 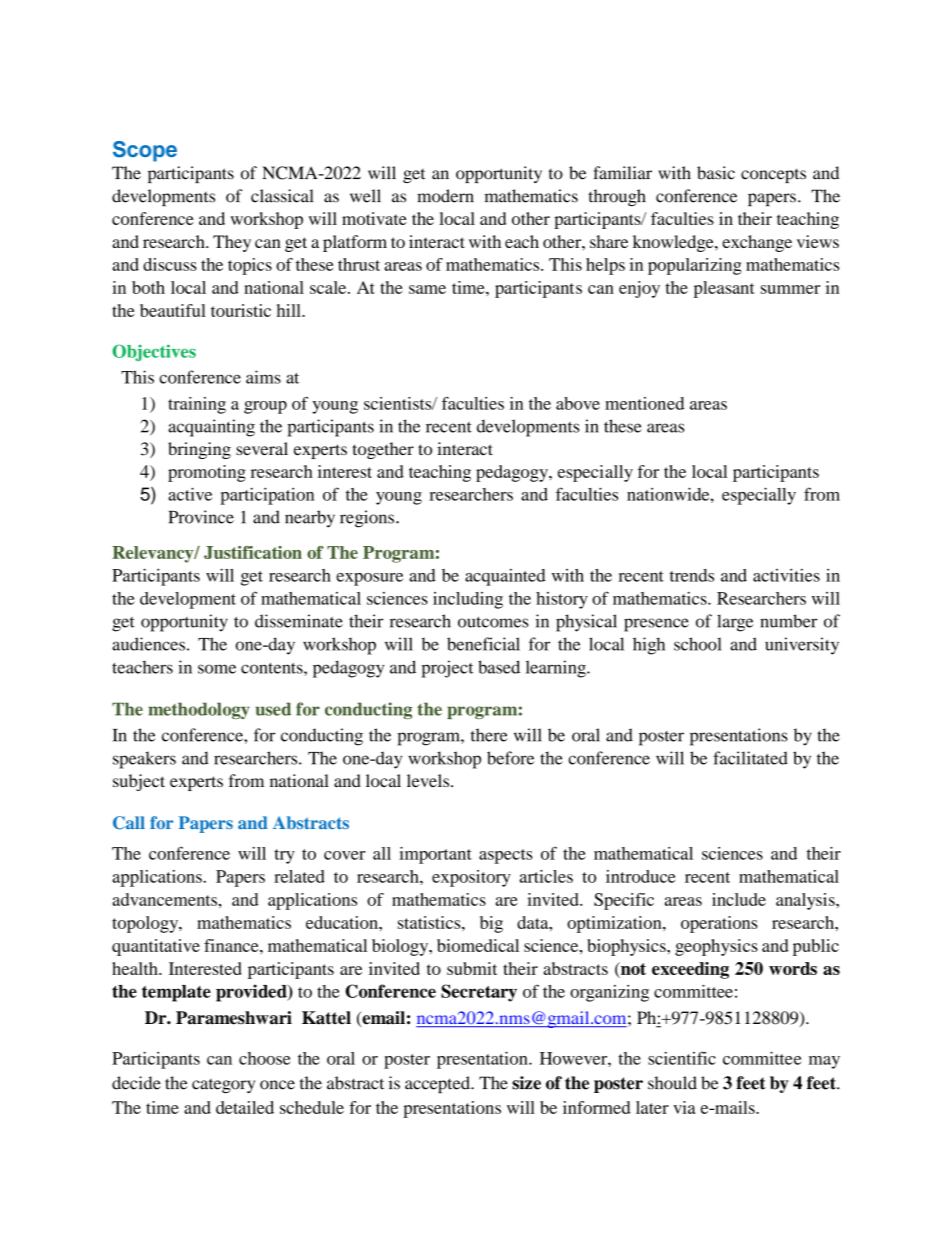 I want to click on some, so click(x=217, y=669).
